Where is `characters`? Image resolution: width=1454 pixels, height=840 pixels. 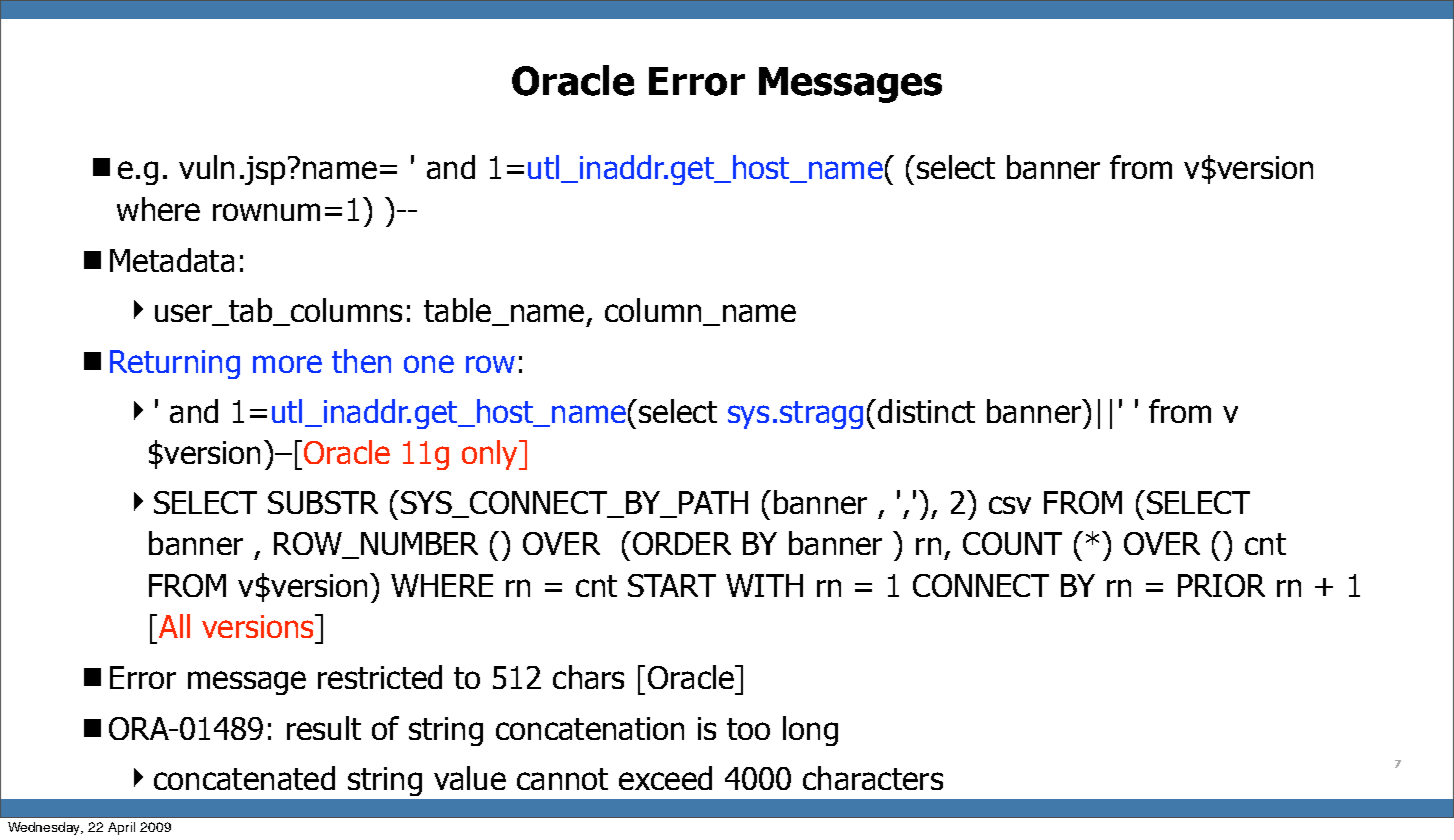
characters is located at coordinates (873, 778).
